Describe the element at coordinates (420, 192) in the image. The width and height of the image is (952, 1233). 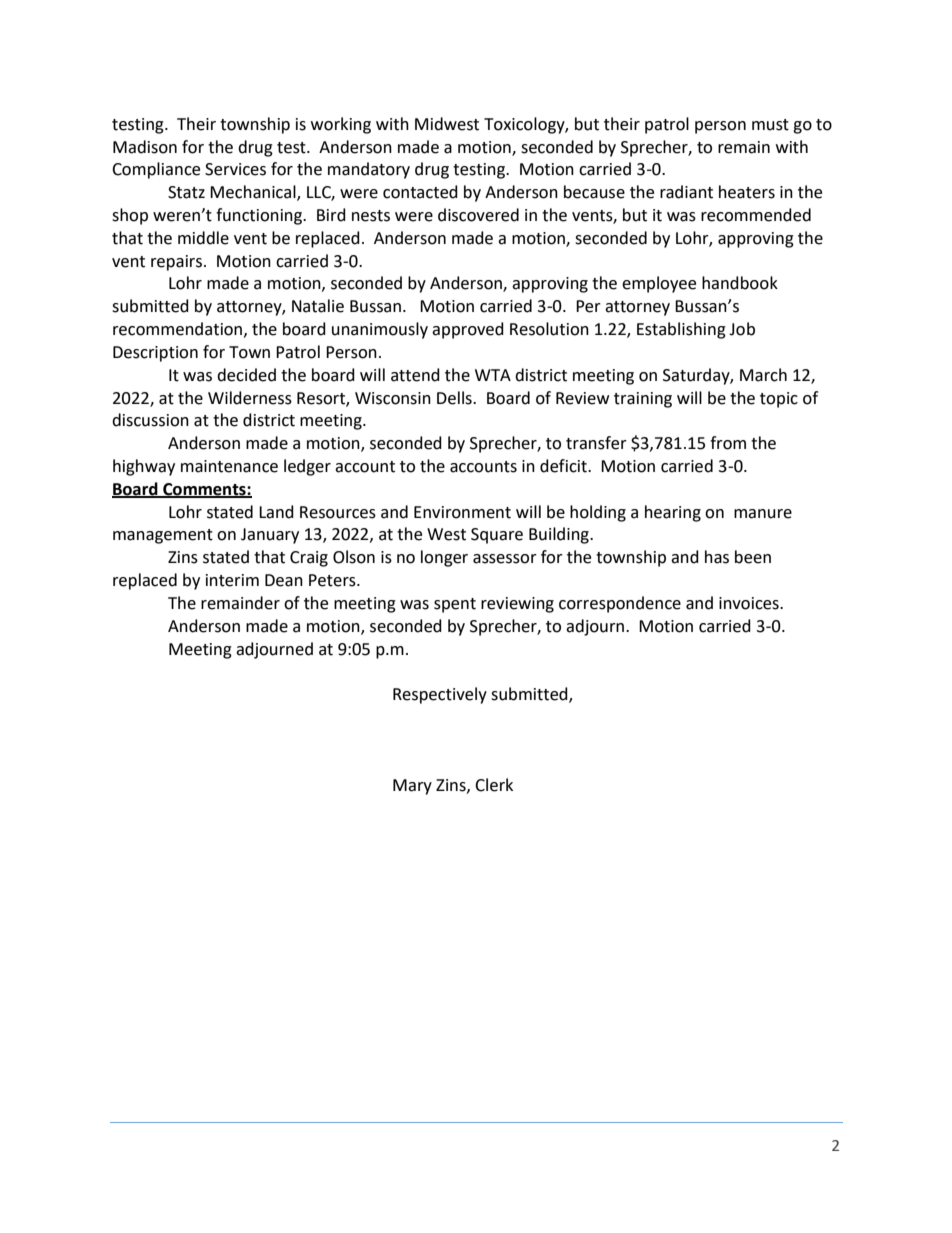
I see `contacted` at that location.
